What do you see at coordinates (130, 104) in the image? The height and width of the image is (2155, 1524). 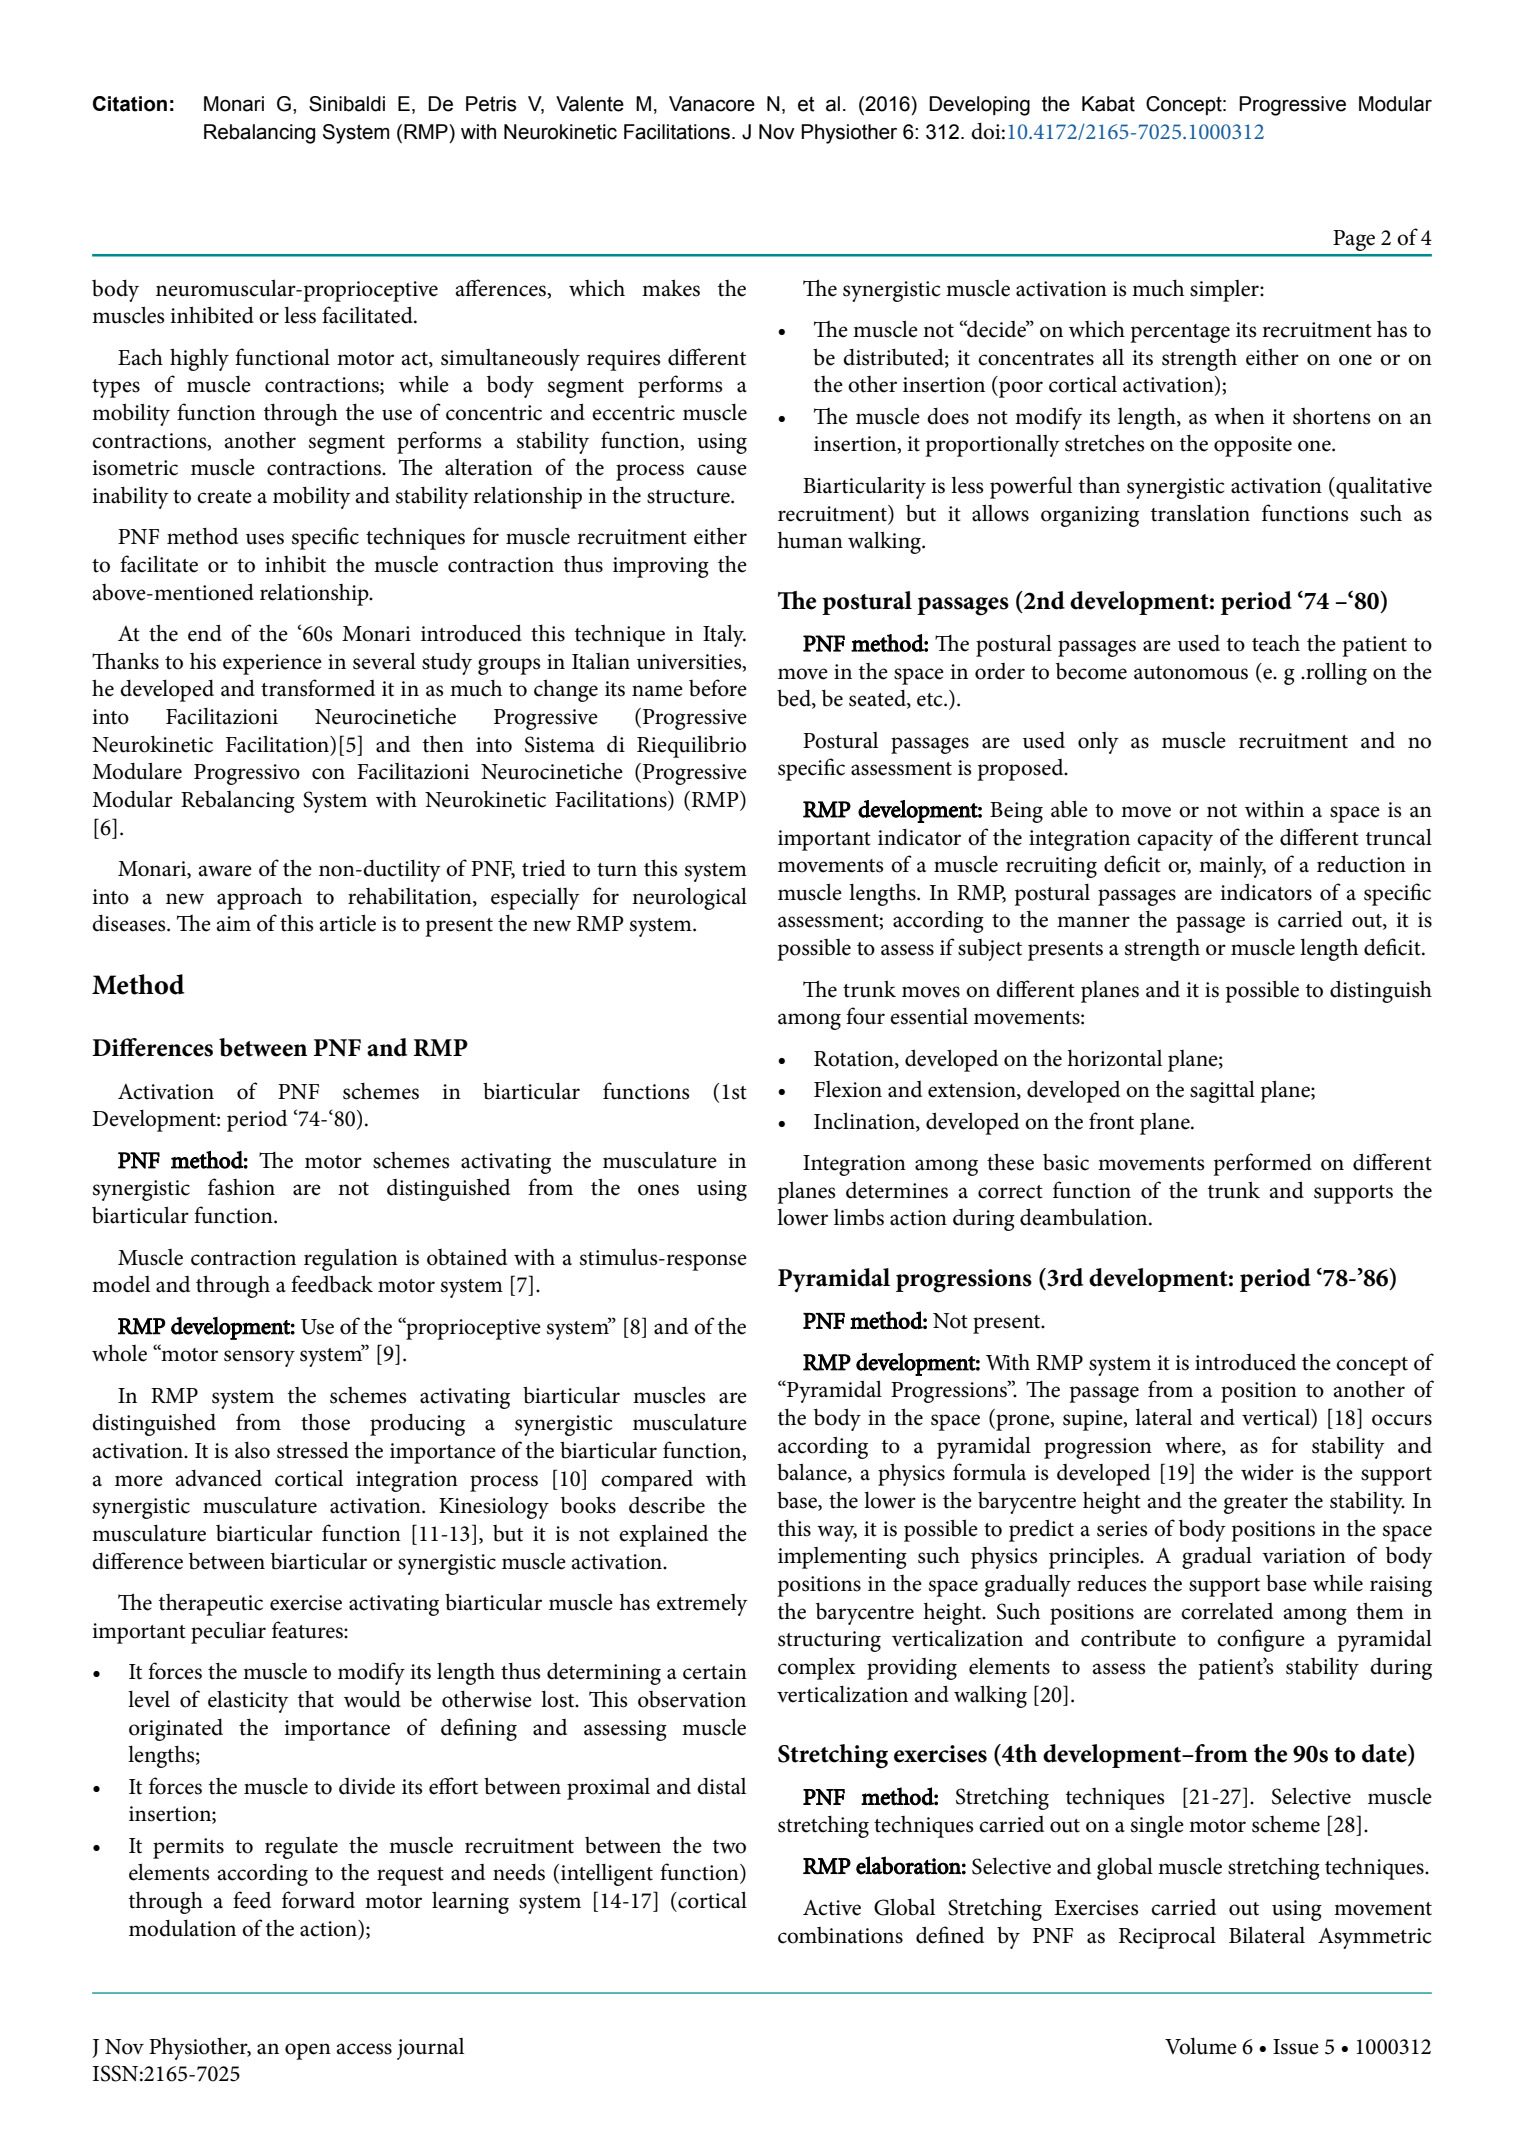 I see `Citation` at bounding box center [130, 104].
